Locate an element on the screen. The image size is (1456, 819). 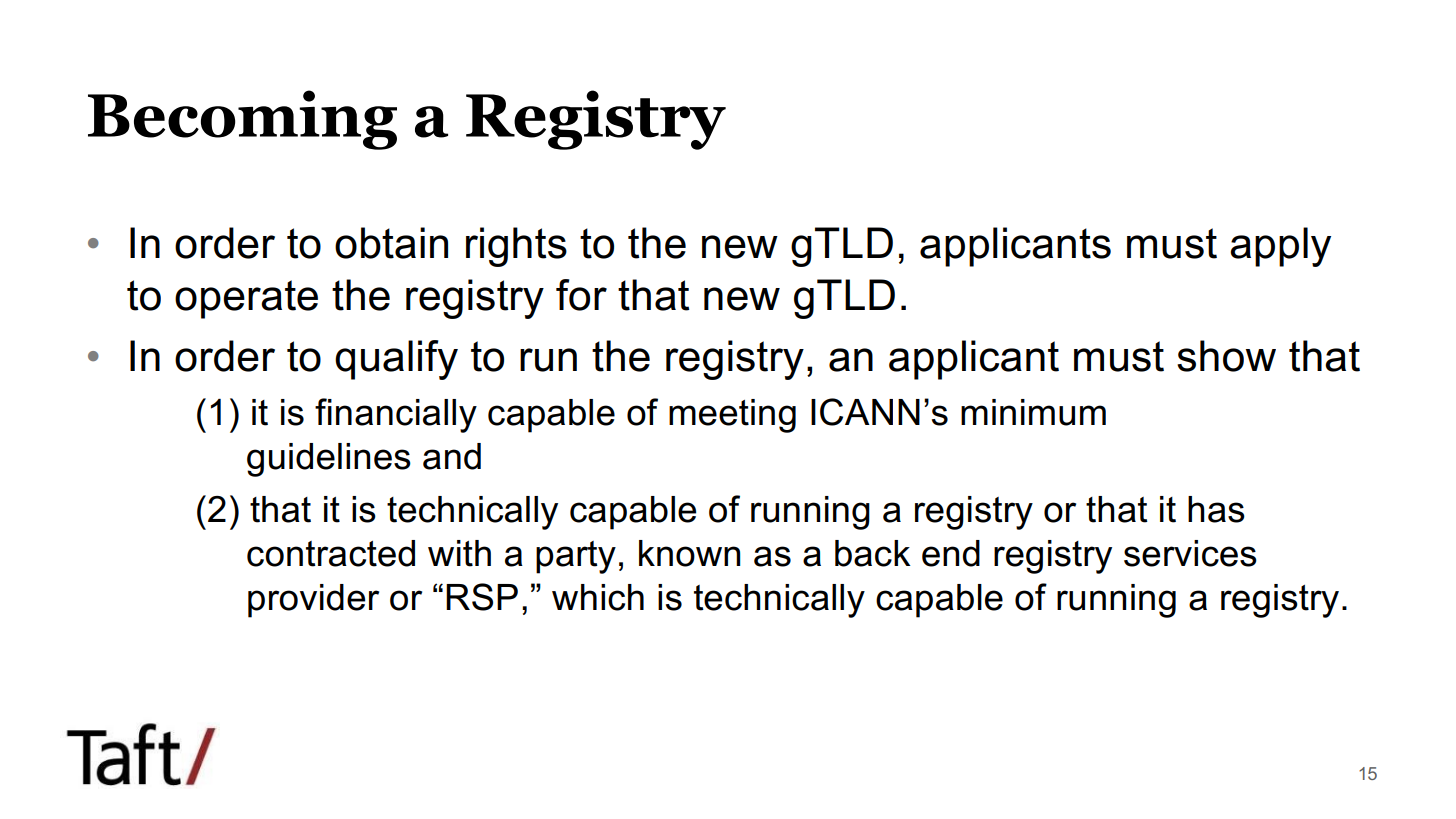
qualify is located at coordinates (396, 360).
